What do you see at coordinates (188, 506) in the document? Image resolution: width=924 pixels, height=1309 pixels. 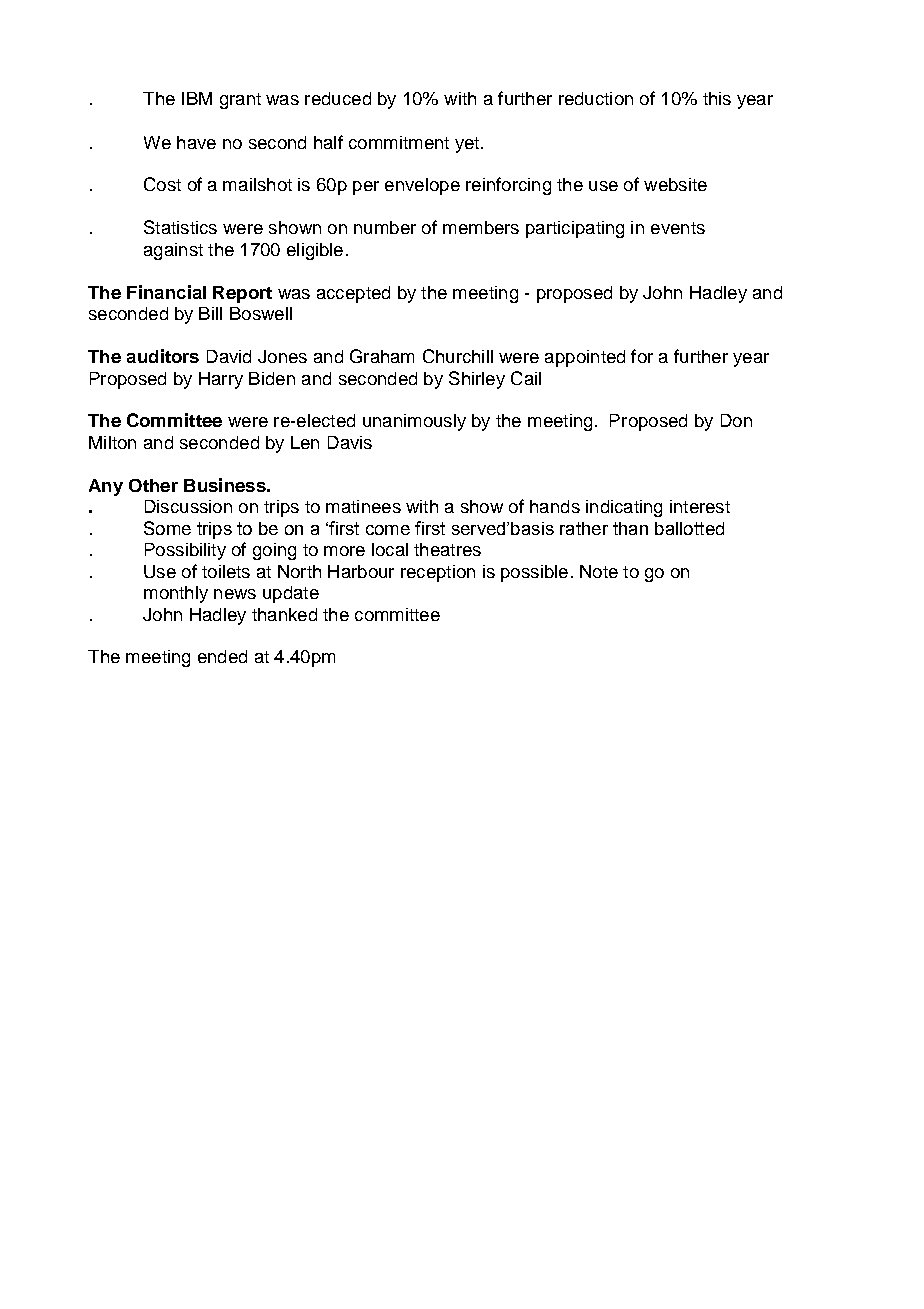 I see `Discussion` at bounding box center [188, 506].
